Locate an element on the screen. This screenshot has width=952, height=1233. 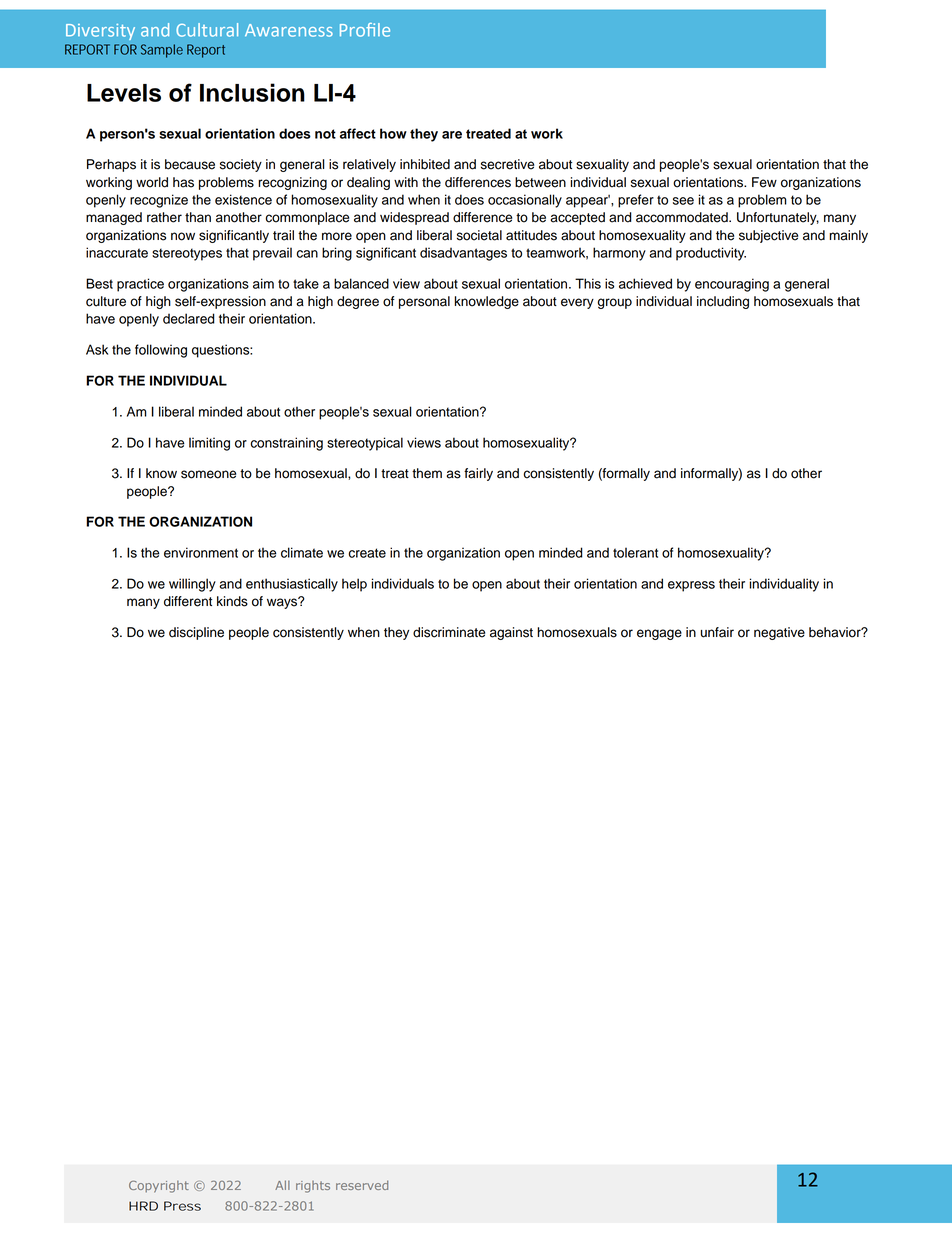
how is located at coordinates (393, 133).
